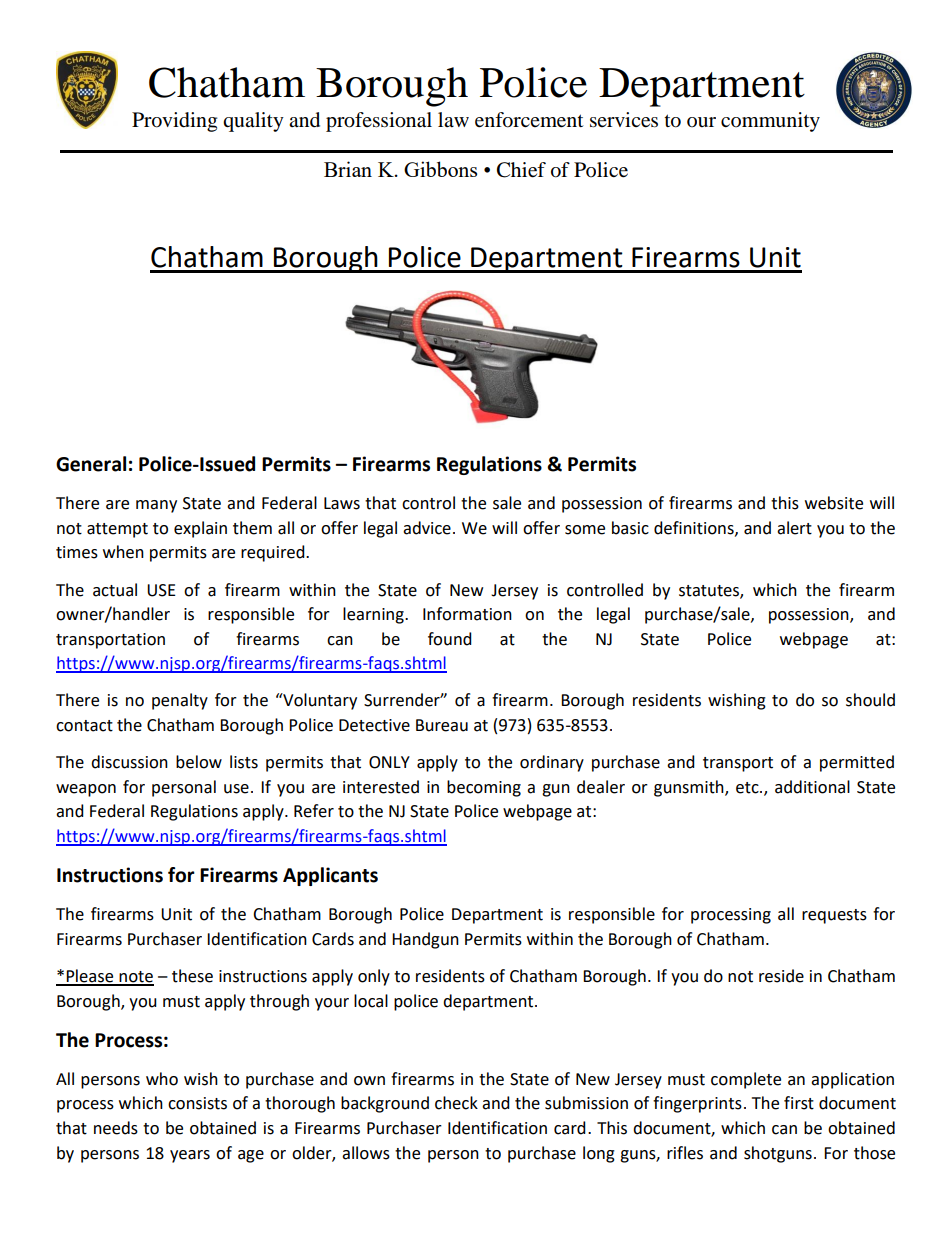  What do you see at coordinates (425, 940) in the screenshot?
I see `Handgun` at bounding box center [425, 940].
